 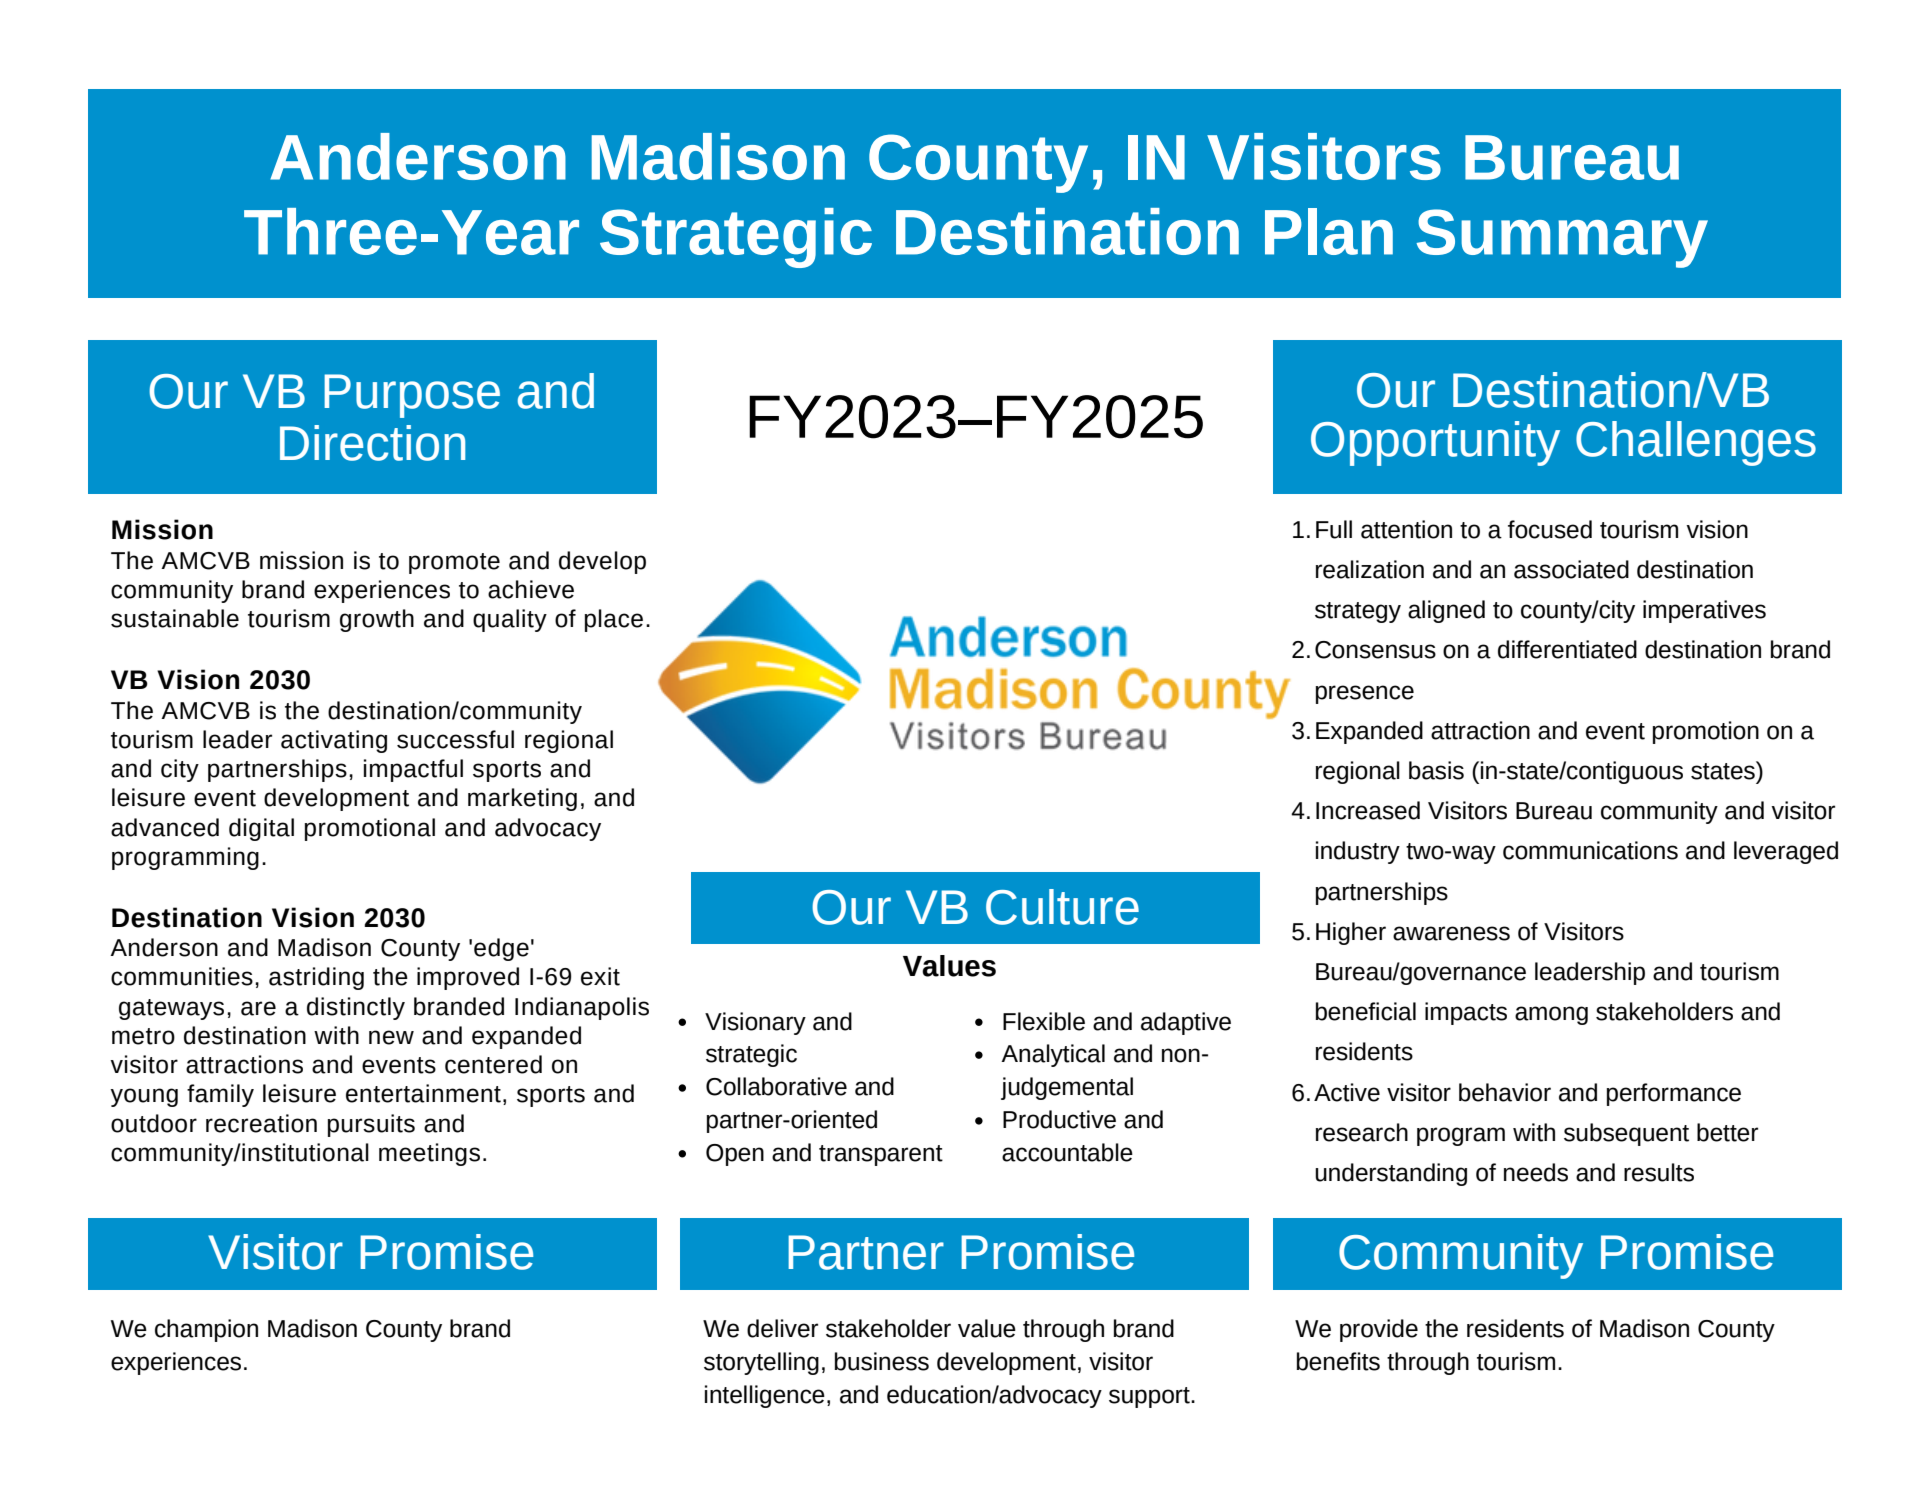 What do you see at coordinates (1062, 907) in the image?
I see `Culture` at bounding box center [1062, 907].
